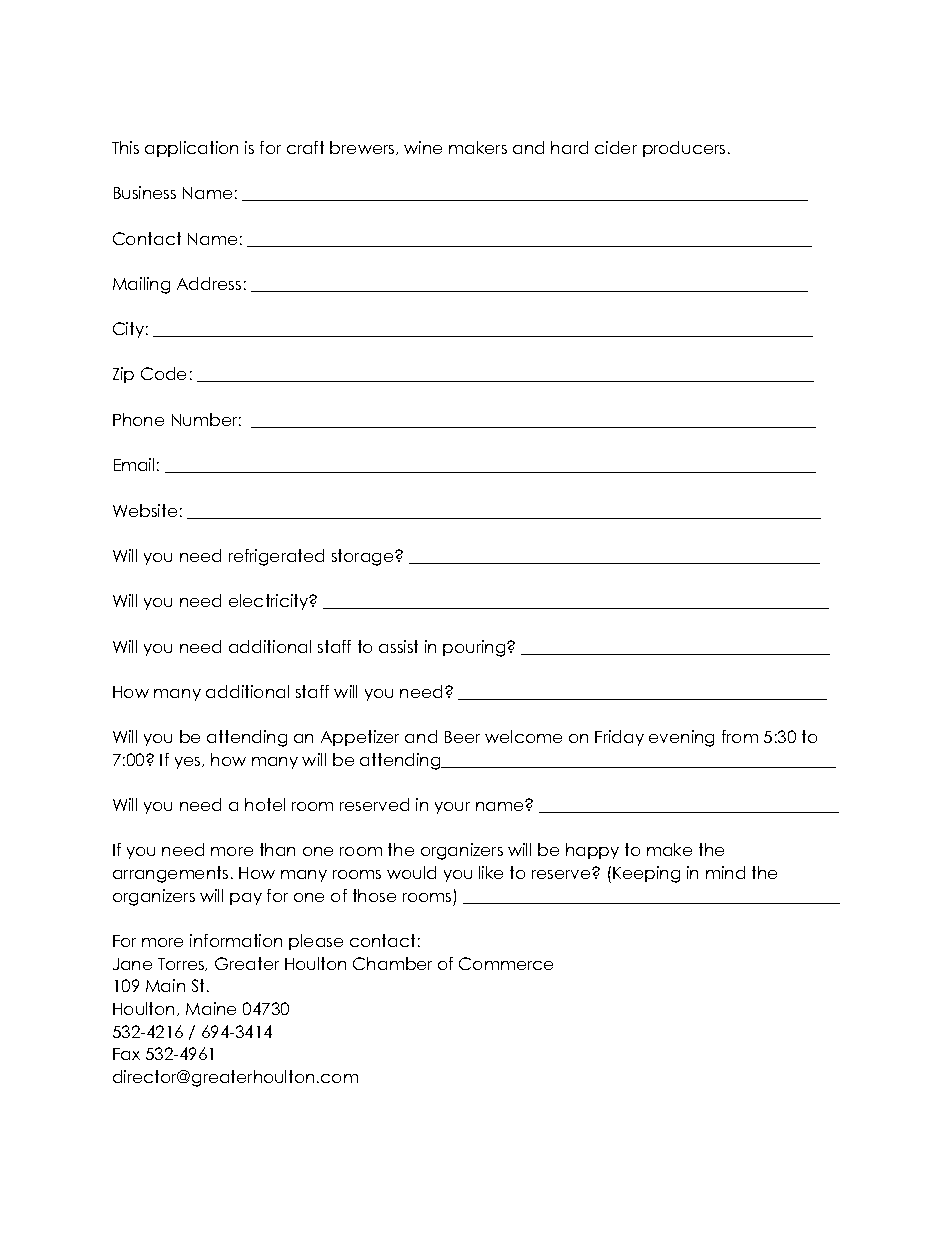 Image resolution: width=952 pixels, height=1233 pixels. What do you see at coordinates (191, 149) in the page?
I see `application` at bounding box center [191, 149].
